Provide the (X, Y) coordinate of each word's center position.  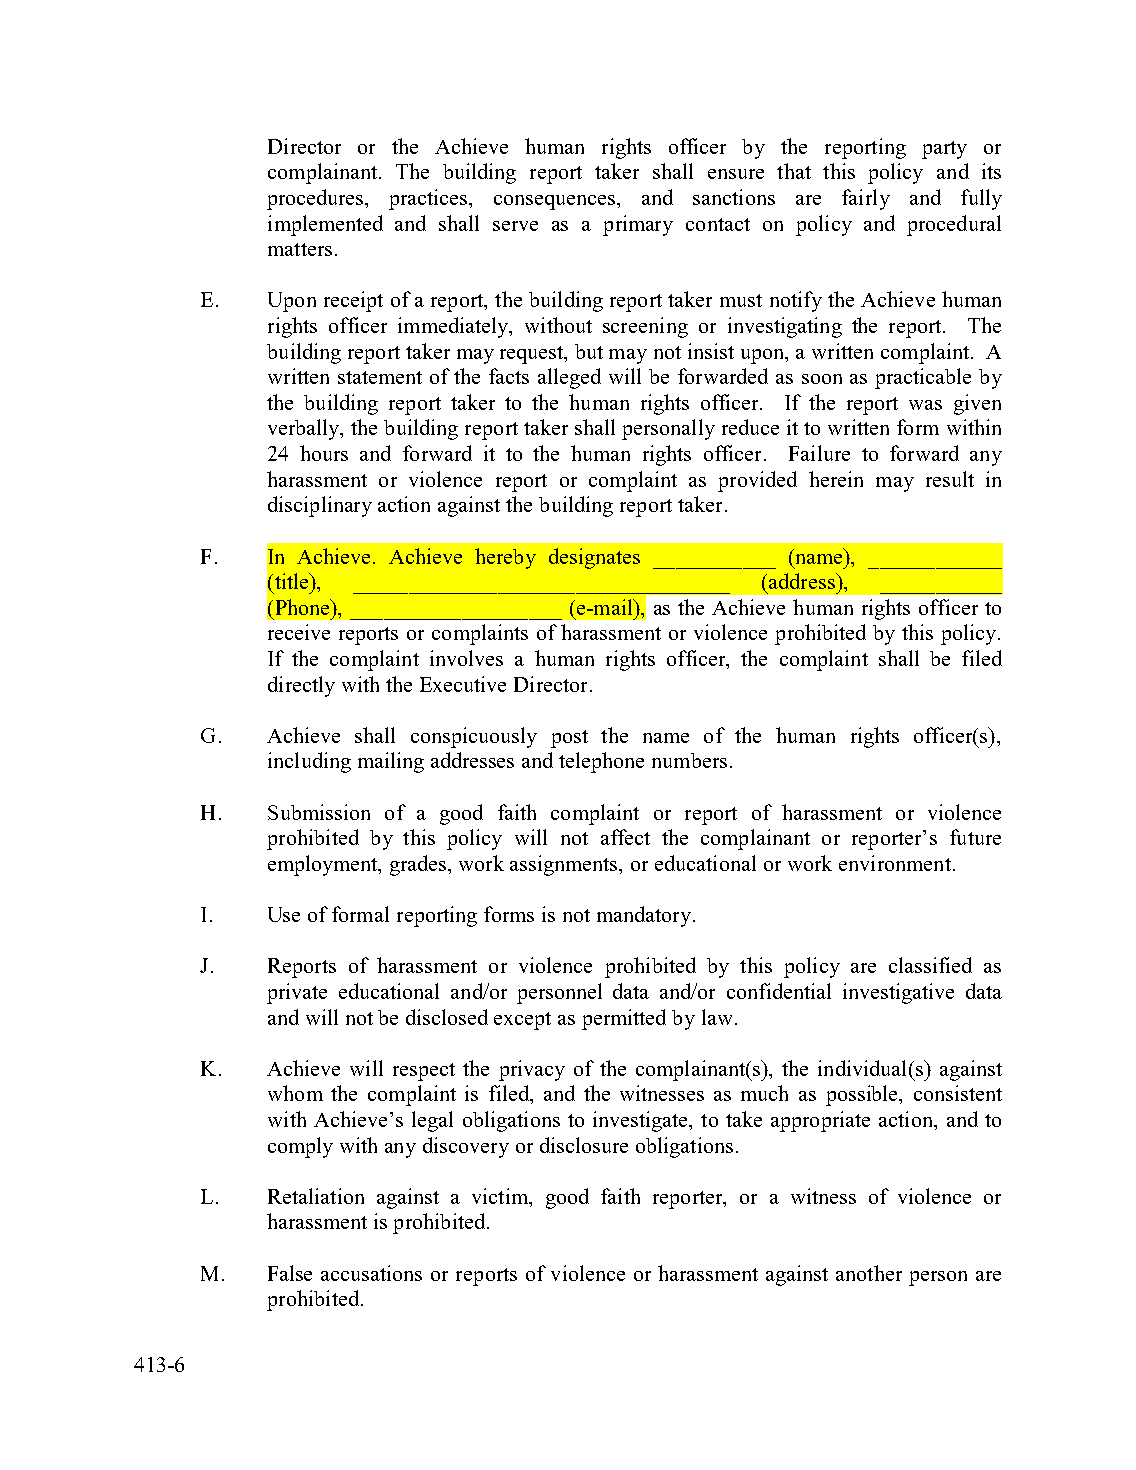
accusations (371, 1273)
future (975, 837)
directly (301, 686)
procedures (317, 199)
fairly (866, 199)
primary (638, 225)
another (869, 1273)
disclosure (584, 1145)
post (569, 739)
